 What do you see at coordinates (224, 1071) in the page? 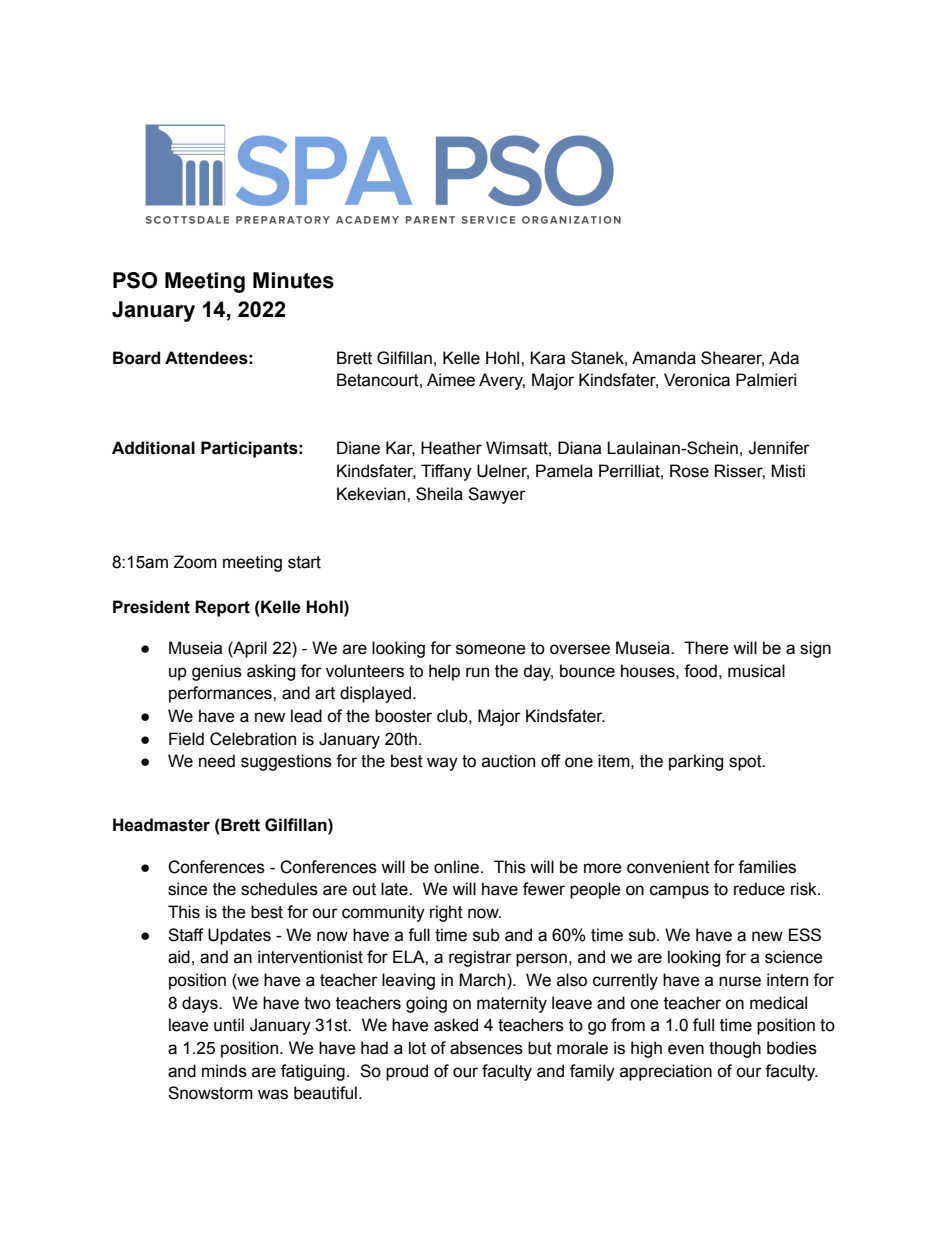
I see `minds` at bounding box center [224, 1071].
